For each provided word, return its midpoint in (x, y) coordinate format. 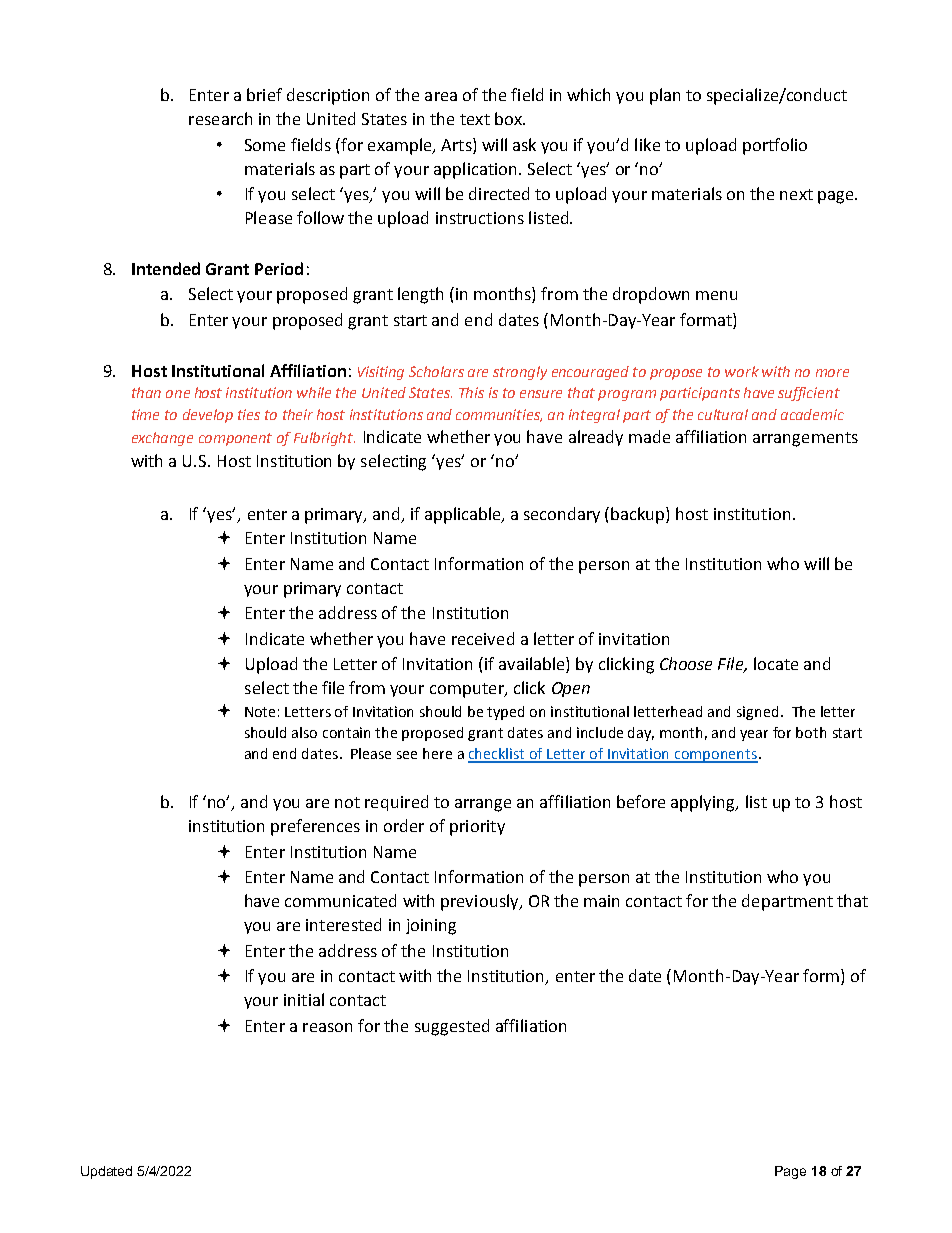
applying (704, 803)
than (146, 392)
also (304, 732)
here (437, 753)
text (475, 119)
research (220, 118)
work (742, 371)
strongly (520, 373)
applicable (464, 515)
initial (304, 999)
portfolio (775, 146)
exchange (162, 439)
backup (639, 515)
